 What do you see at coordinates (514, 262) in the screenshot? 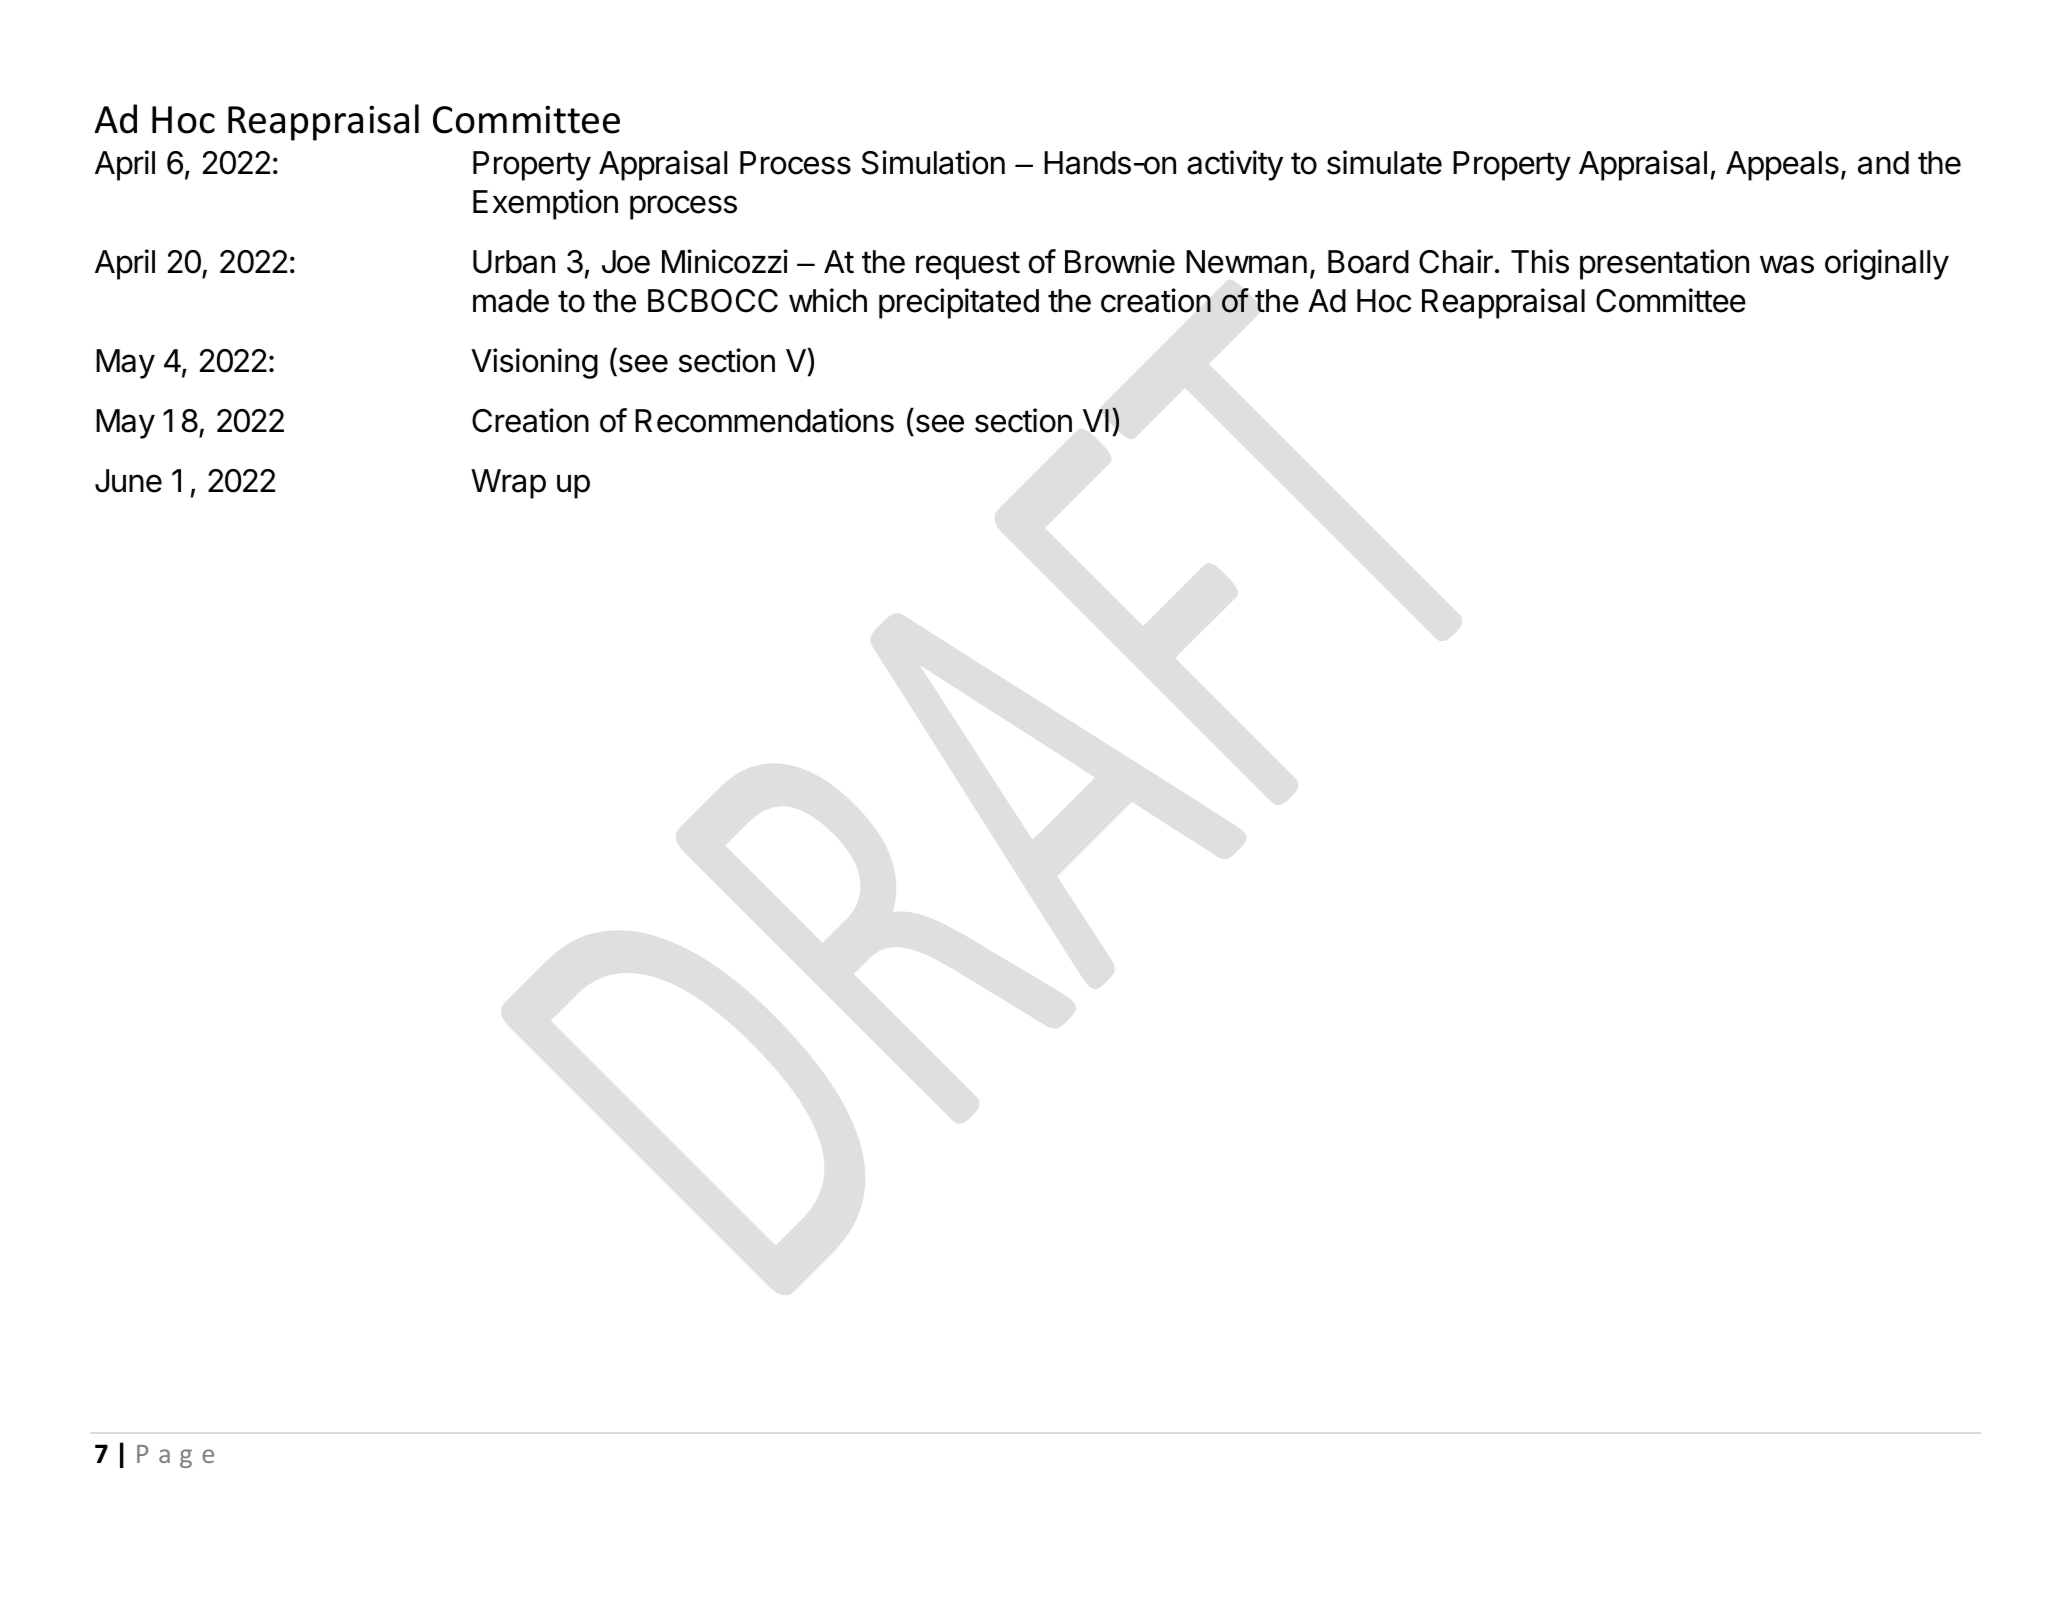
I see `Urban` at bounding box center [514, 262].
